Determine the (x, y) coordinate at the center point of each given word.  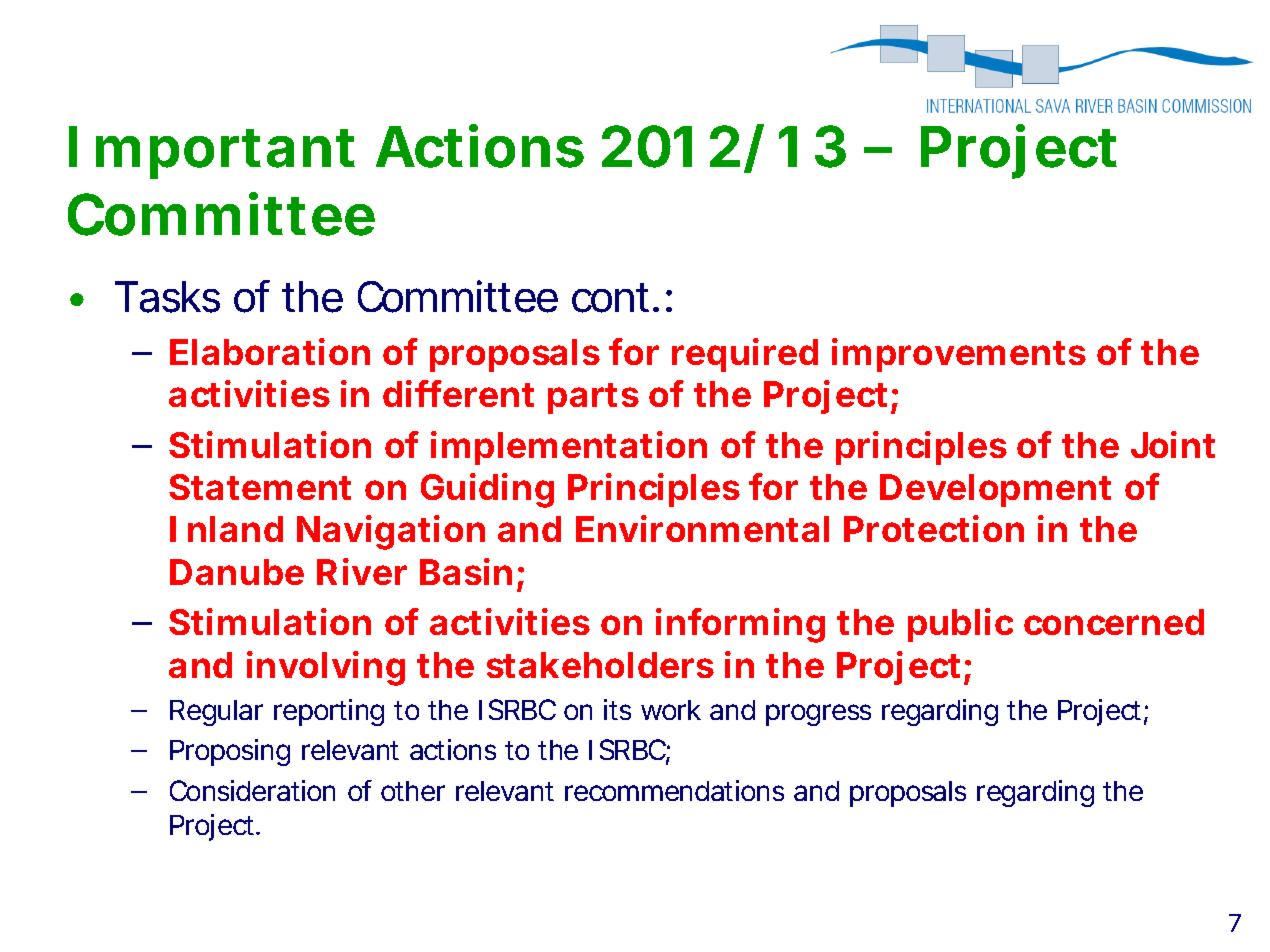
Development (995, 490)
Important (212, 152)
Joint (1173, 444)
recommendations (674, 790)
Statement (260, 487)
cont (610, 298)
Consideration (252, 790)
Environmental (702, 528)
